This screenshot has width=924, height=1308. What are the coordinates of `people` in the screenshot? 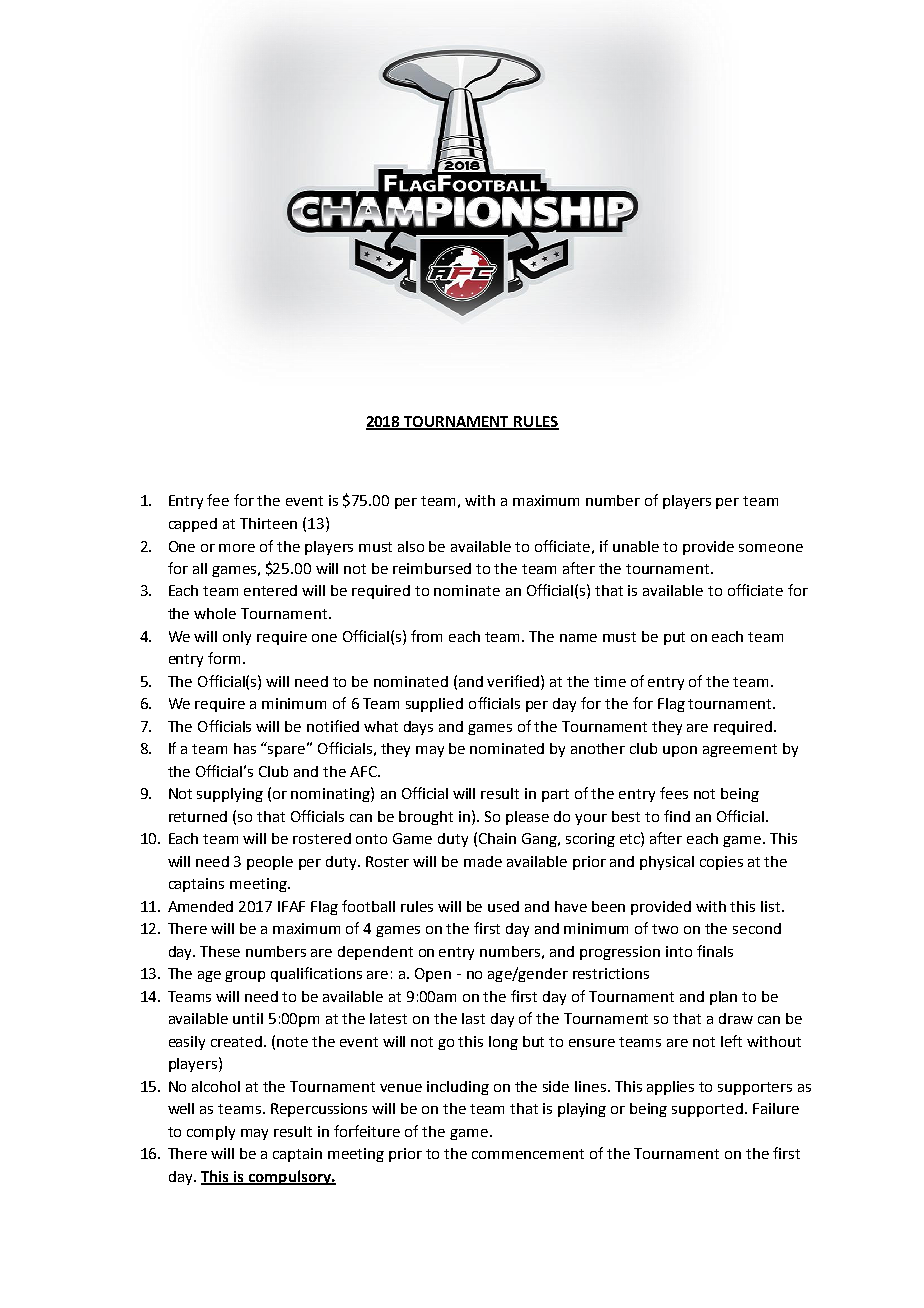 It's located at (270, 863).
